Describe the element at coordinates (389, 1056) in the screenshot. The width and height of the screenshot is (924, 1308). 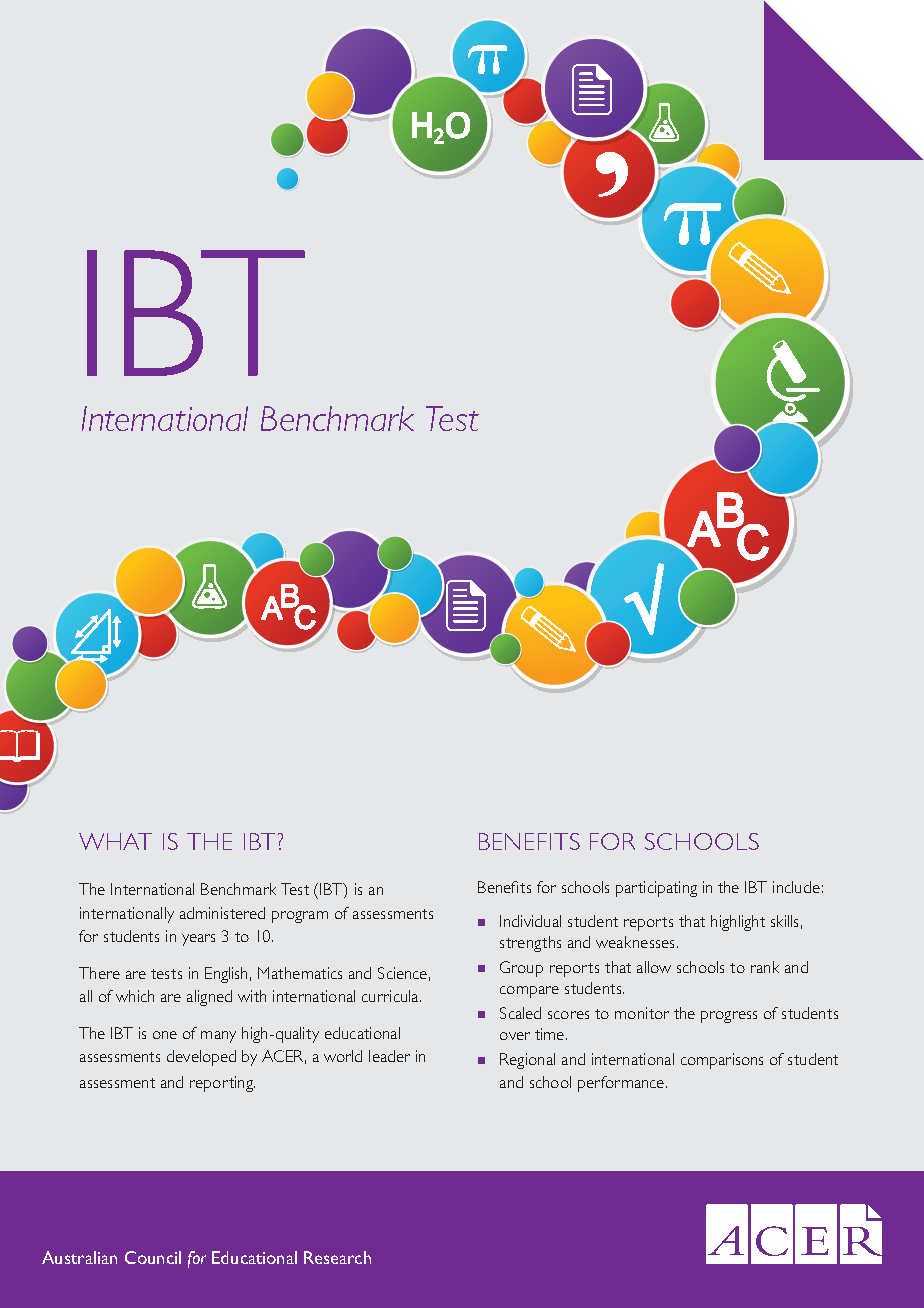
I see `leader` at that location.
